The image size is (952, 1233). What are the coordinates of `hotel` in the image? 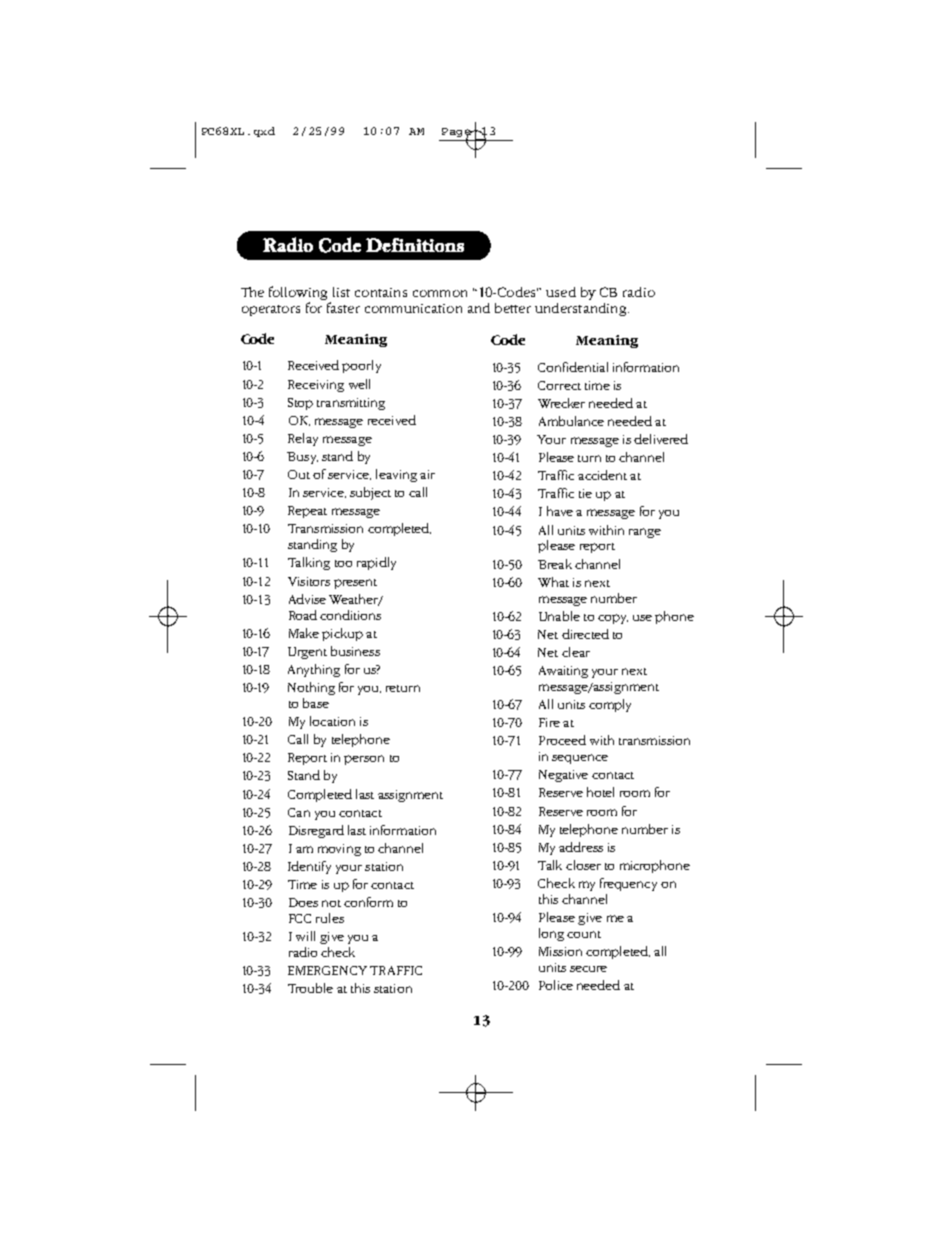 It's located at (600, 792).
